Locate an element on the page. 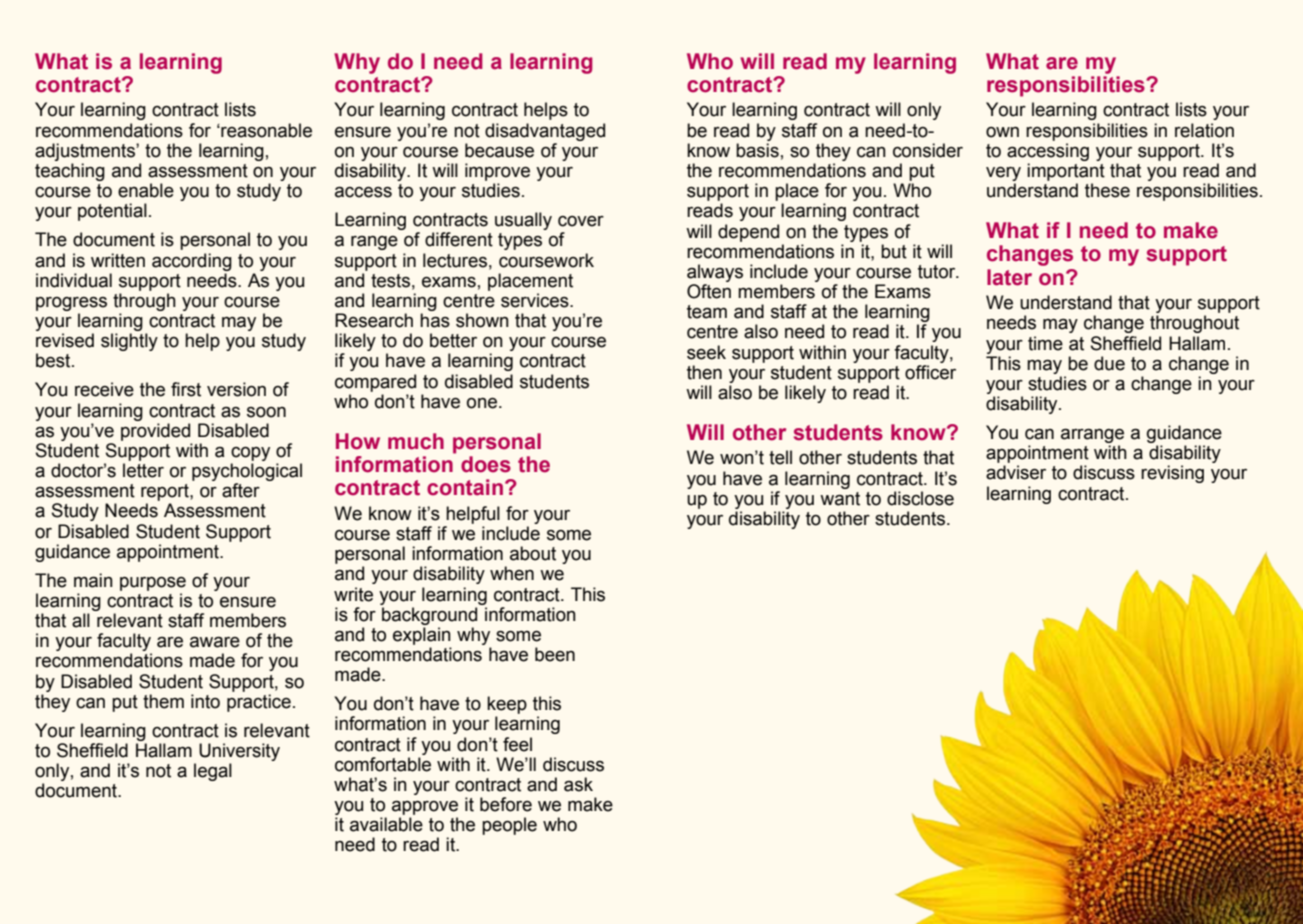 Image resolution: width=1303 pixels, height=924 pixels. disclose is located at coordinates (920, 498).
